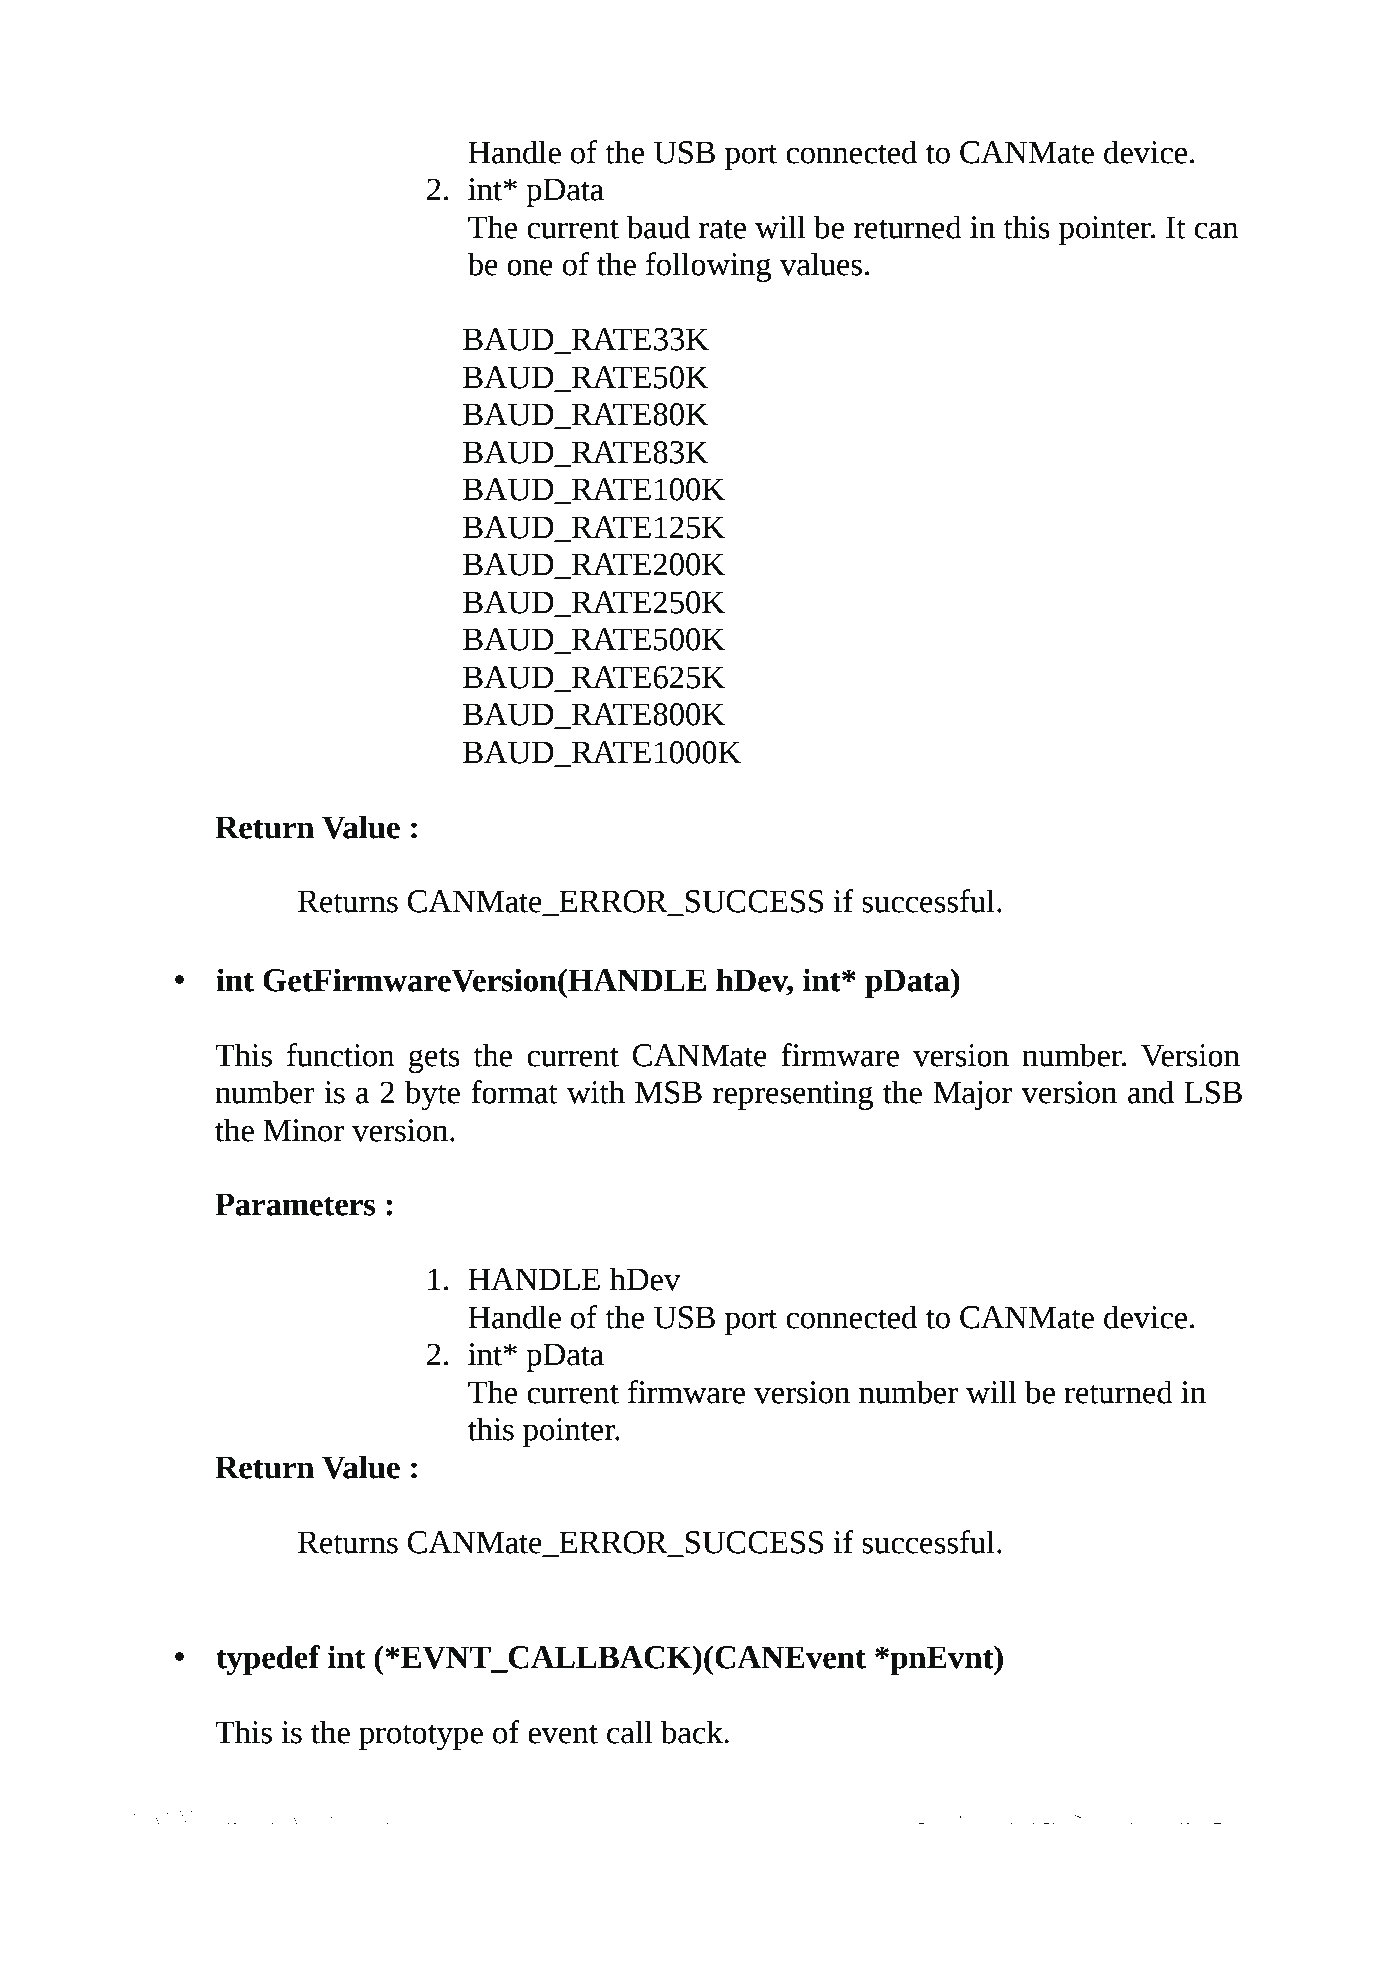 This image has width=1386, height=1961. I want to click on one, so click(530, 267).
